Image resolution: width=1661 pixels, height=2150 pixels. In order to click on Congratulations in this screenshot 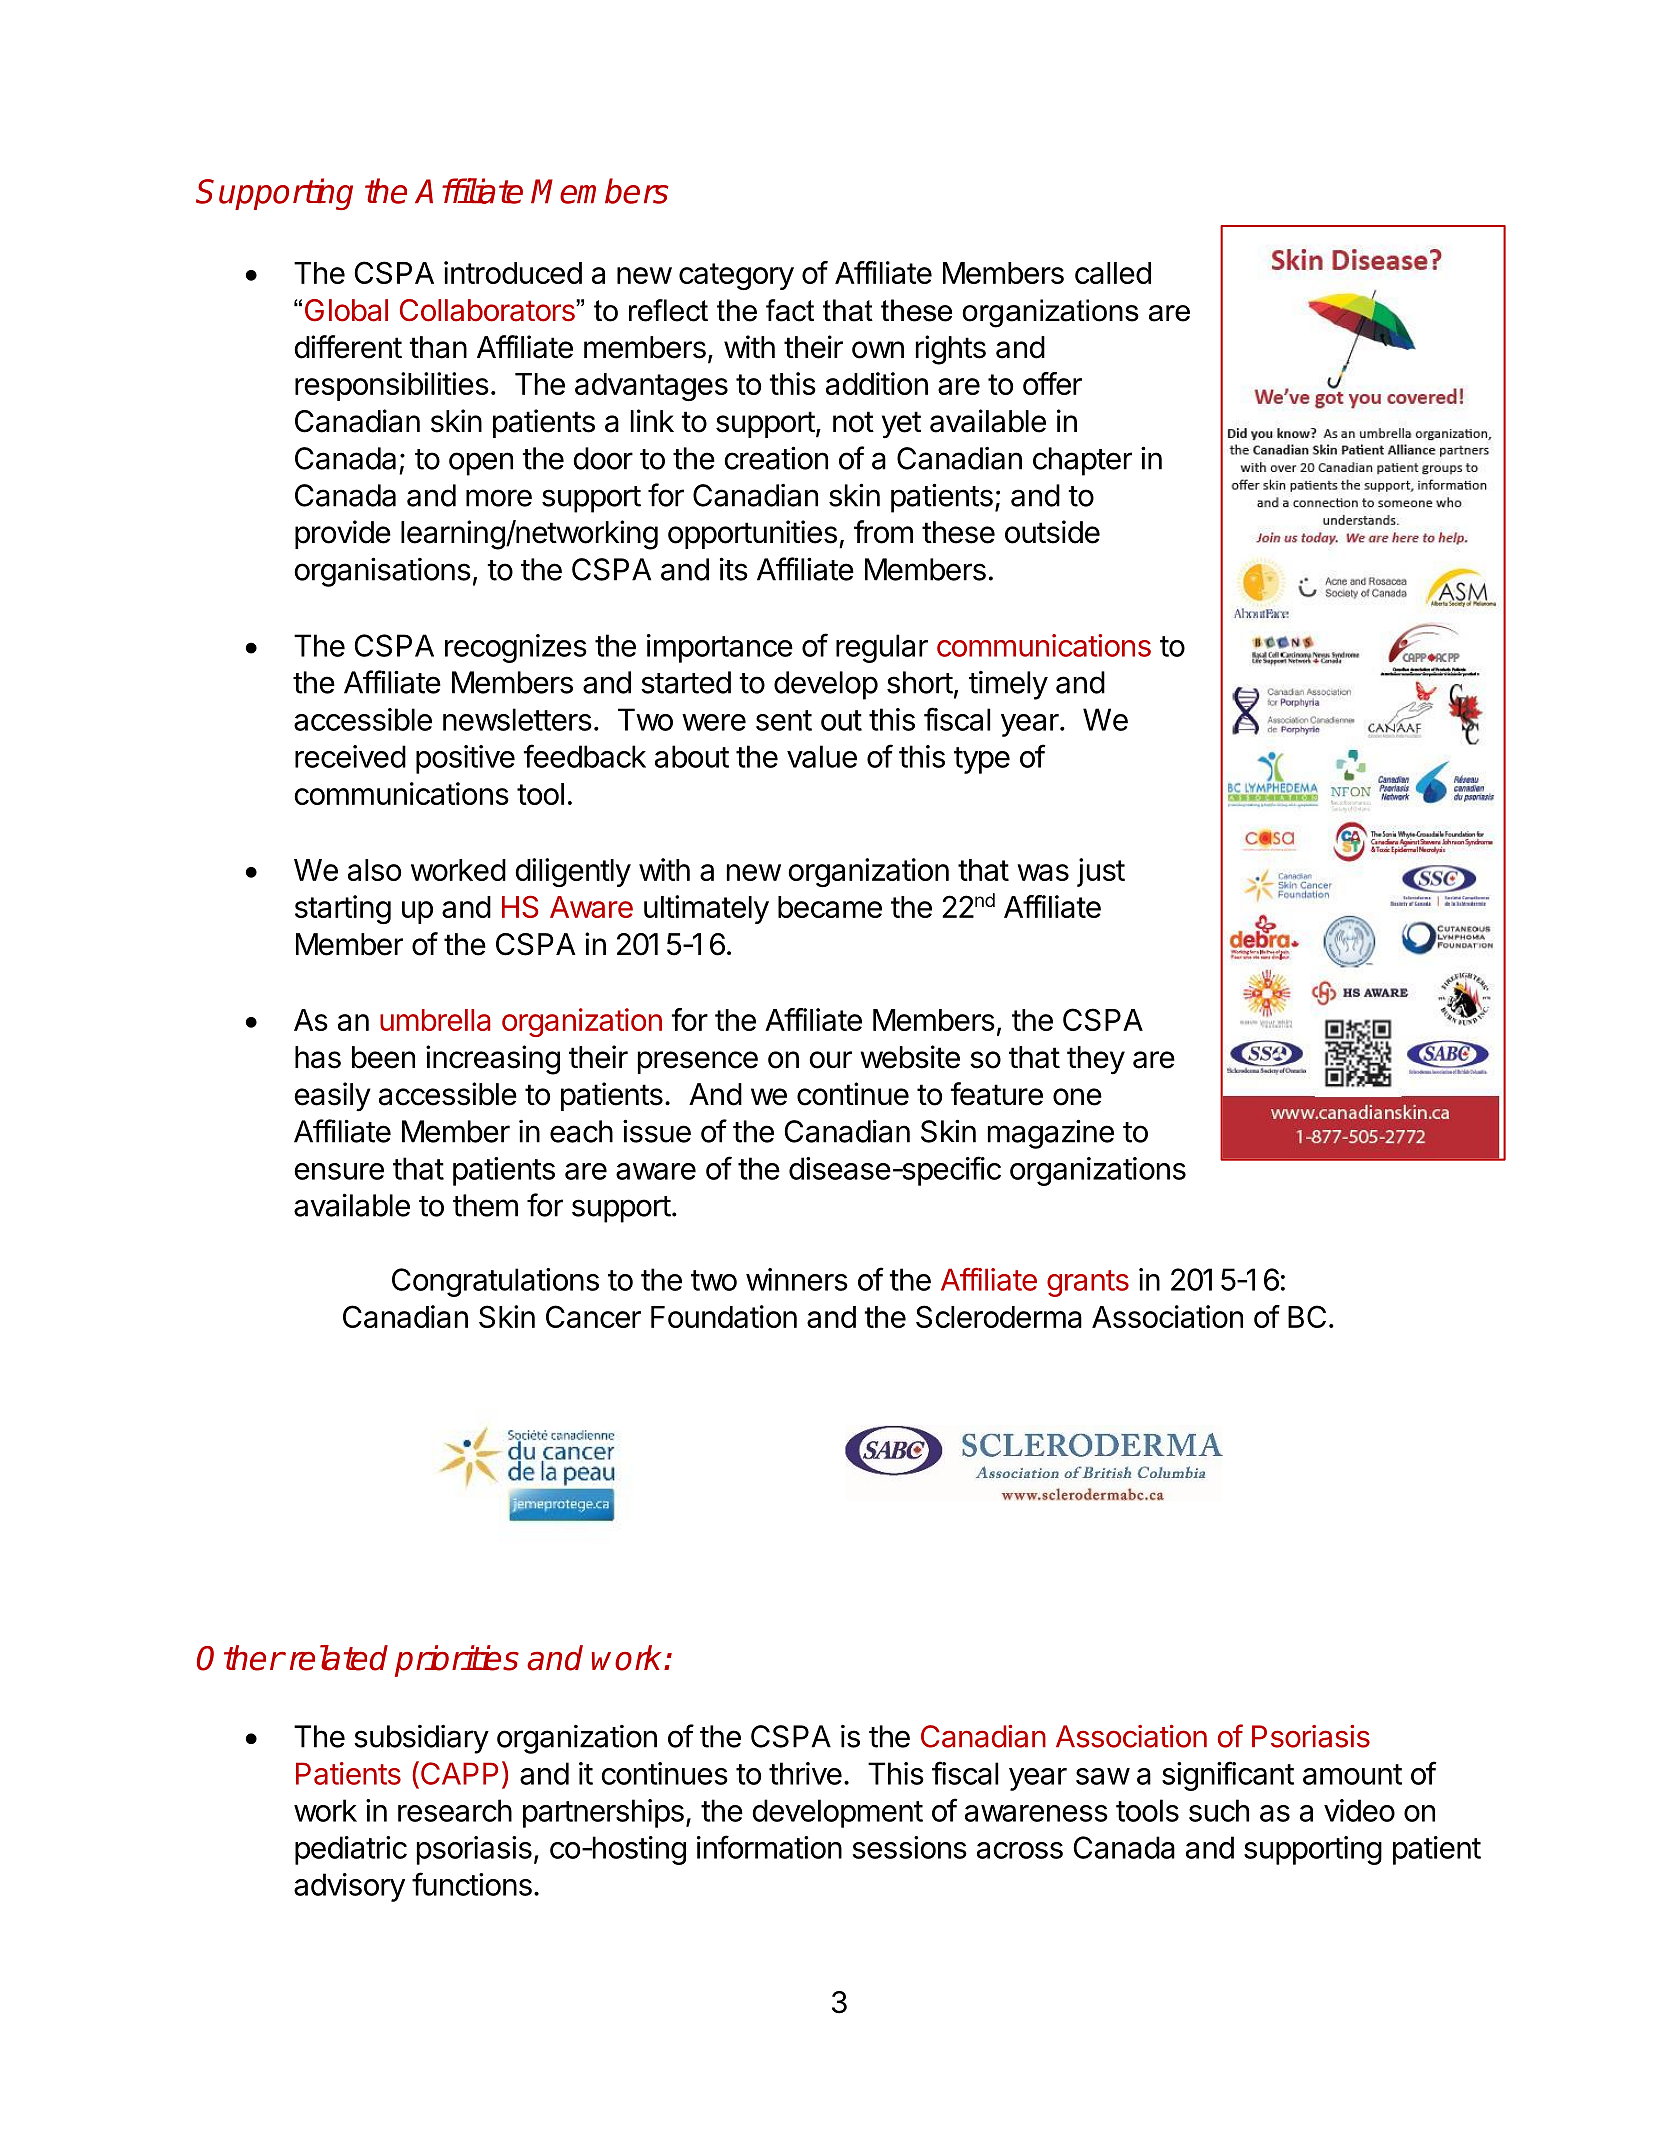, I will do `click(495, 1282)`.
